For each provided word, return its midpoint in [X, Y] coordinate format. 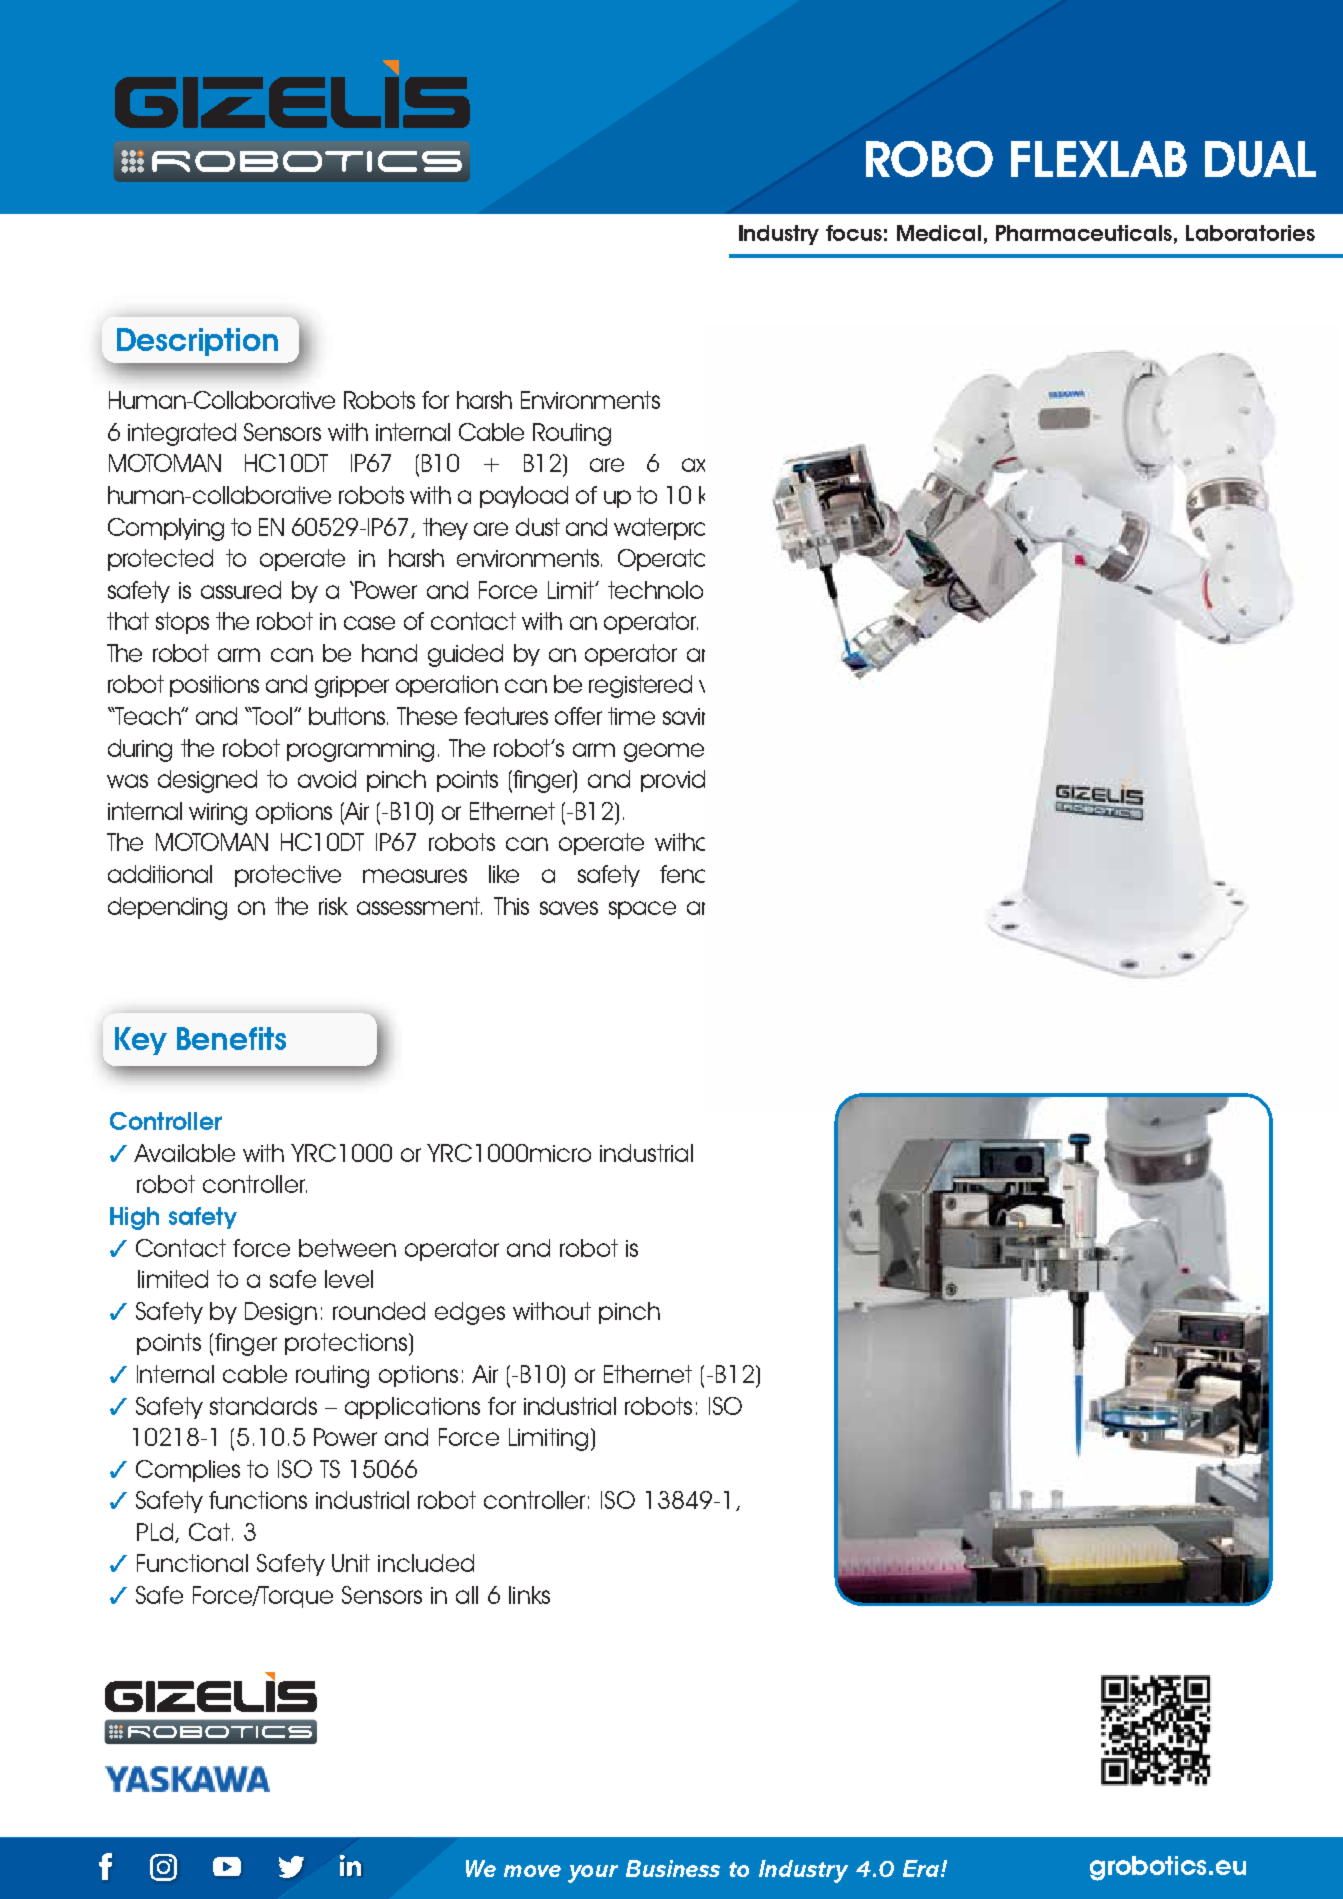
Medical [939, 233]
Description [197, 342]
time [631, 716]
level [349, 1279]
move [532, 1871]
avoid [327, 779]
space [642, 910]
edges [470, 1313]
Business [673, 1868]
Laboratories [1250, 233]
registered [640, 686]
